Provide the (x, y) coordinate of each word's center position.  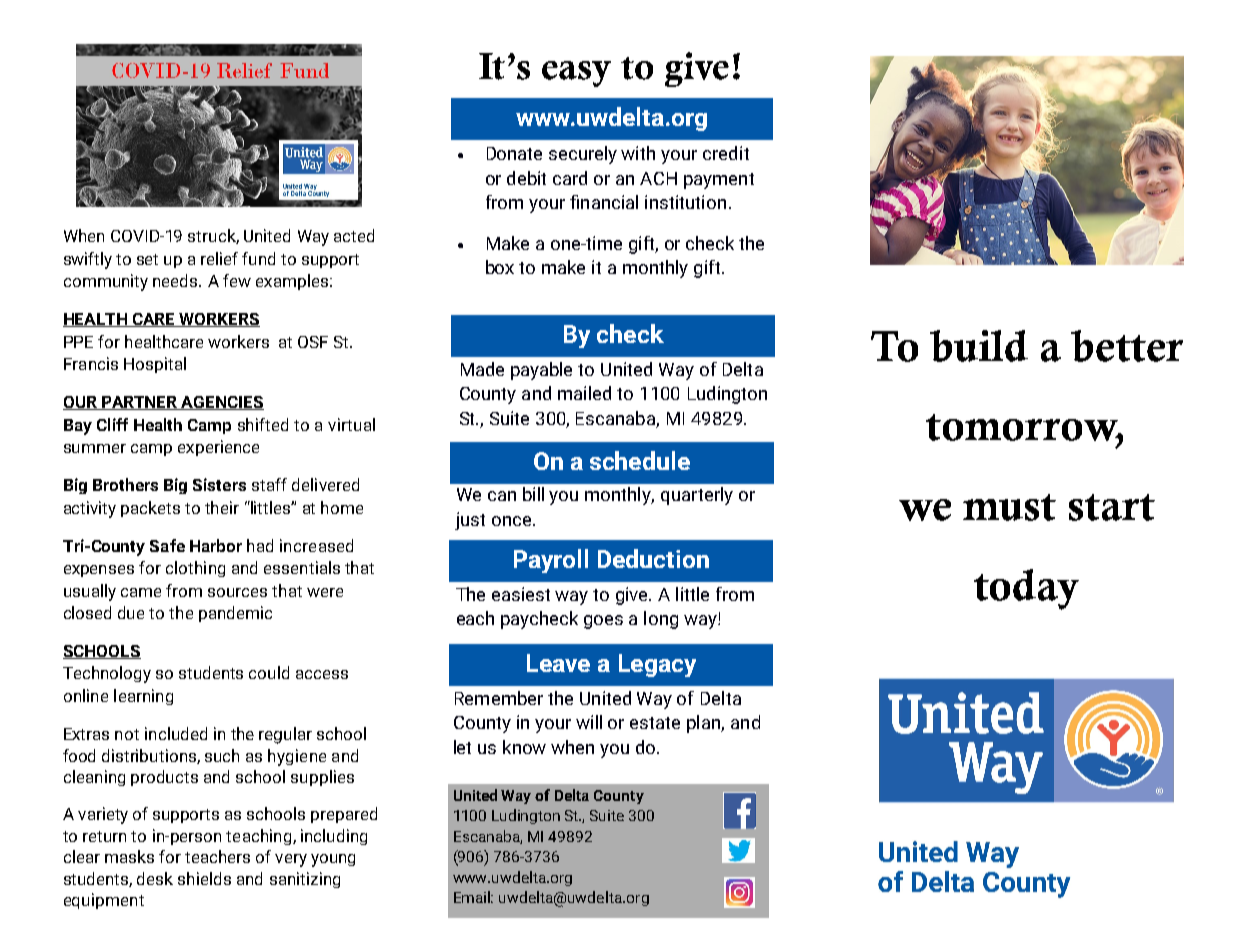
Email (473, 897)
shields (204, 878)
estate (655, 723)
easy (576, 74)
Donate (514, 153)
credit (726, 153)
